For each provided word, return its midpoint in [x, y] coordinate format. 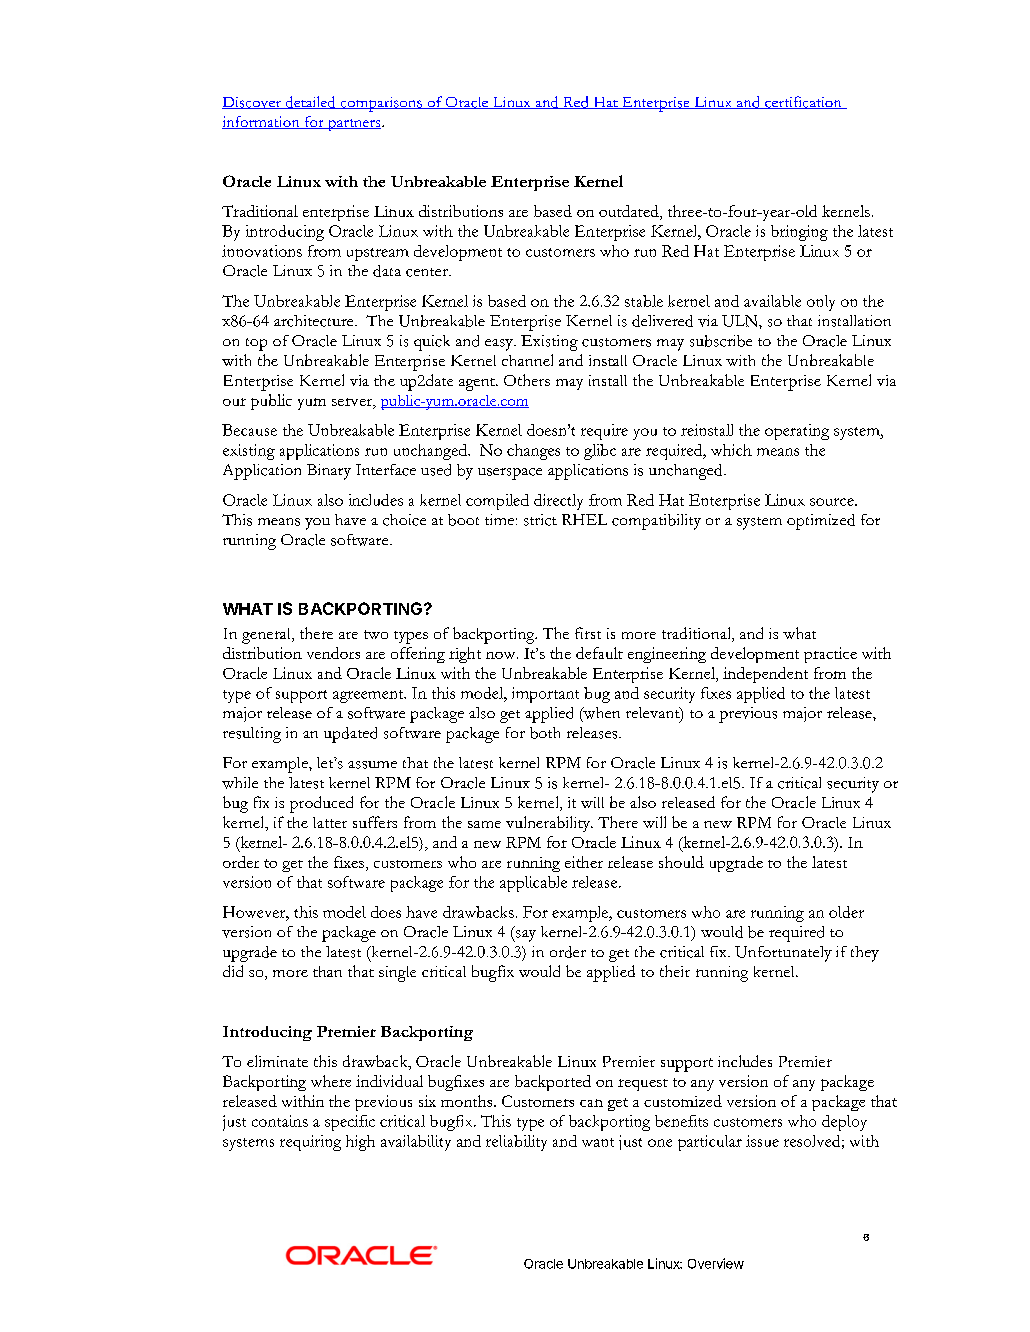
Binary [329, 472]
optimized [821, 522]
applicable [533, 884]
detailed [310, 102]
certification [803, 102]
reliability [516, 1143]
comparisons [381, 104]
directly [558, 502]
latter [330, 822]
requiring [310, 1143]
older [846, 912]
